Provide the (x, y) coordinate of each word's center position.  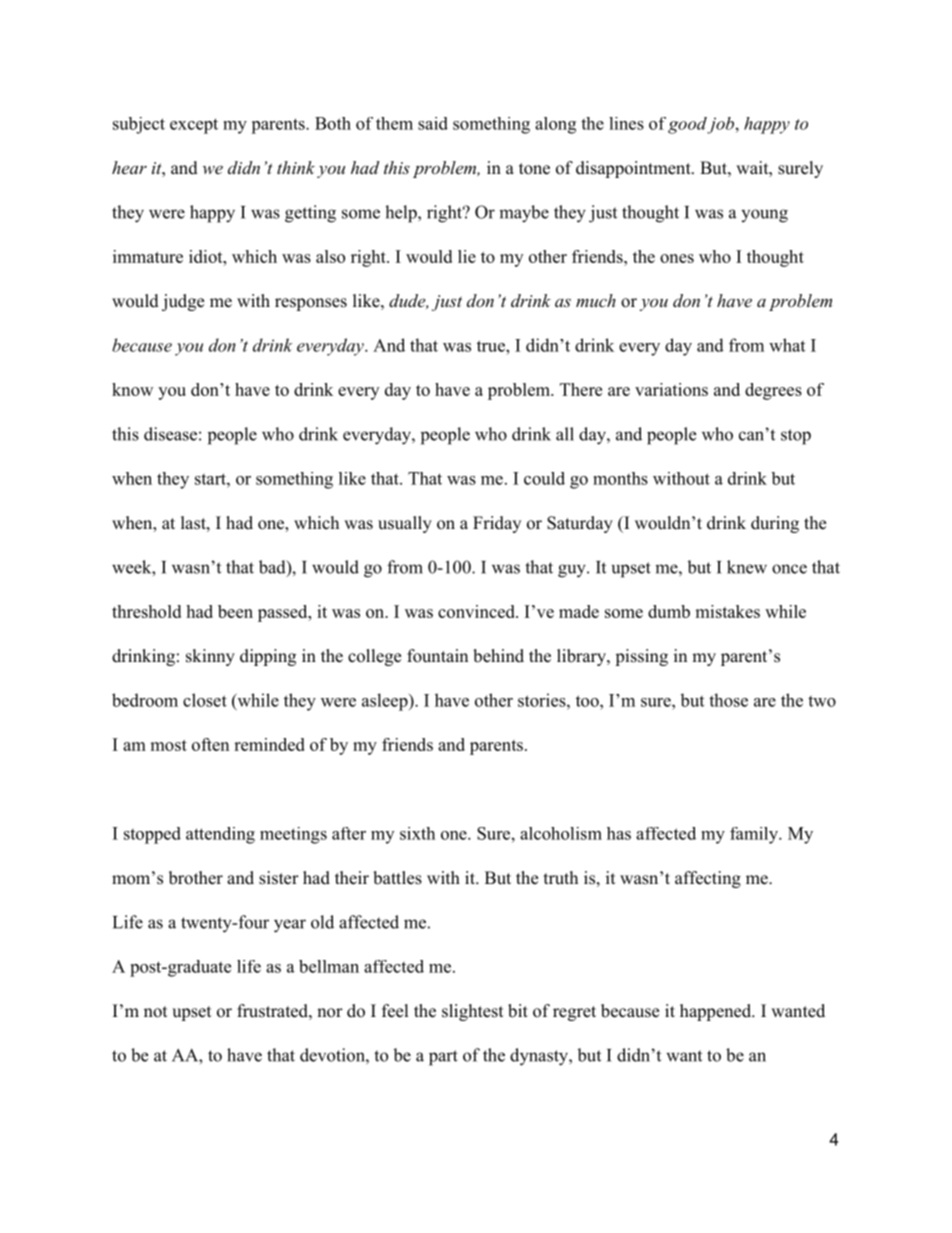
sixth (417, 833)
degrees (773, 391)
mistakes (727, 611)
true (492, 346)
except (194, 126)
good (688, 125)
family (755, 835)
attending (220, 835)
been (235, 611)
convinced (477, 611)
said (433, 123)
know (132, 389)
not (155, 1012)
